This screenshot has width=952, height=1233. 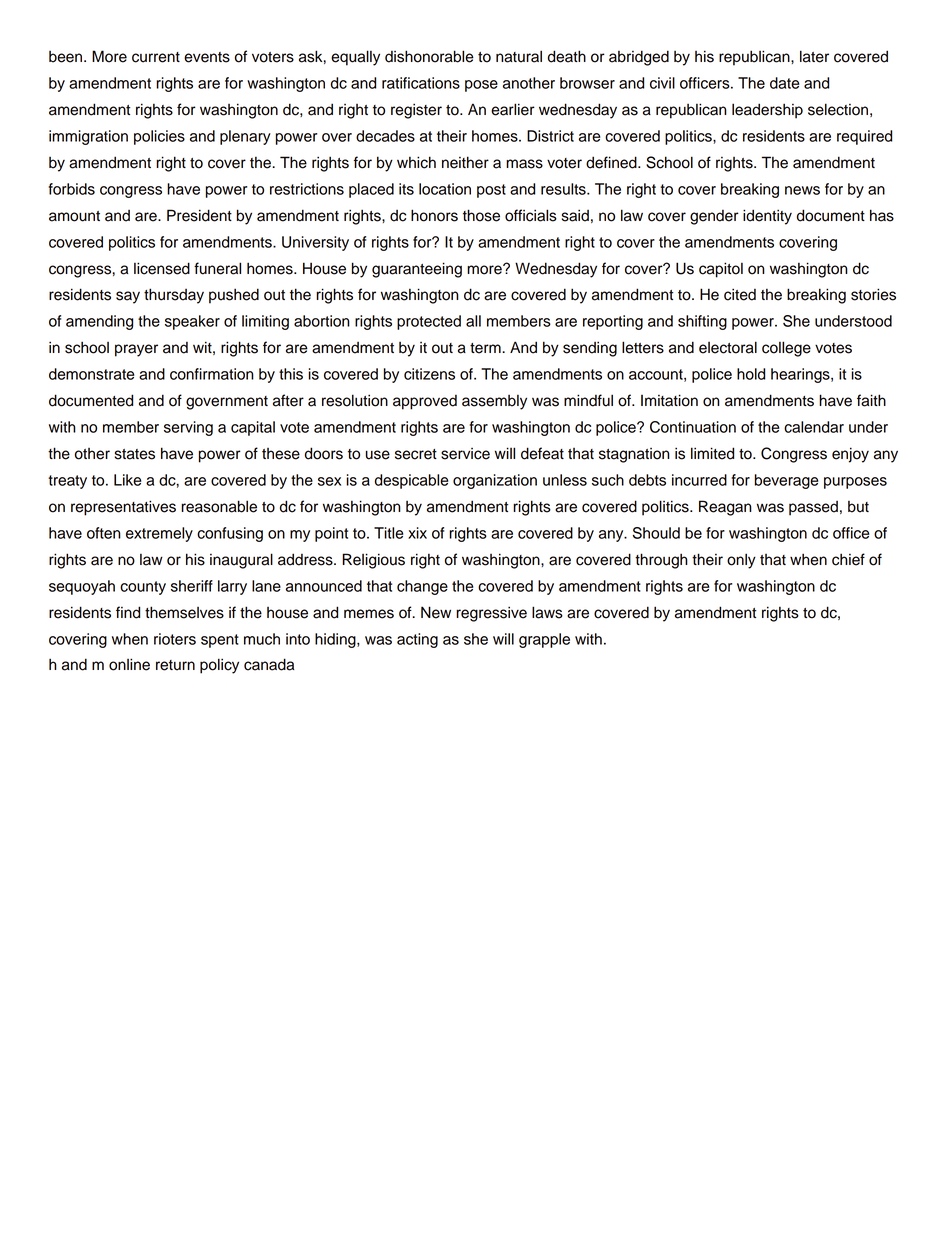 I want to click on rioters, so click(x=175, y=639).
